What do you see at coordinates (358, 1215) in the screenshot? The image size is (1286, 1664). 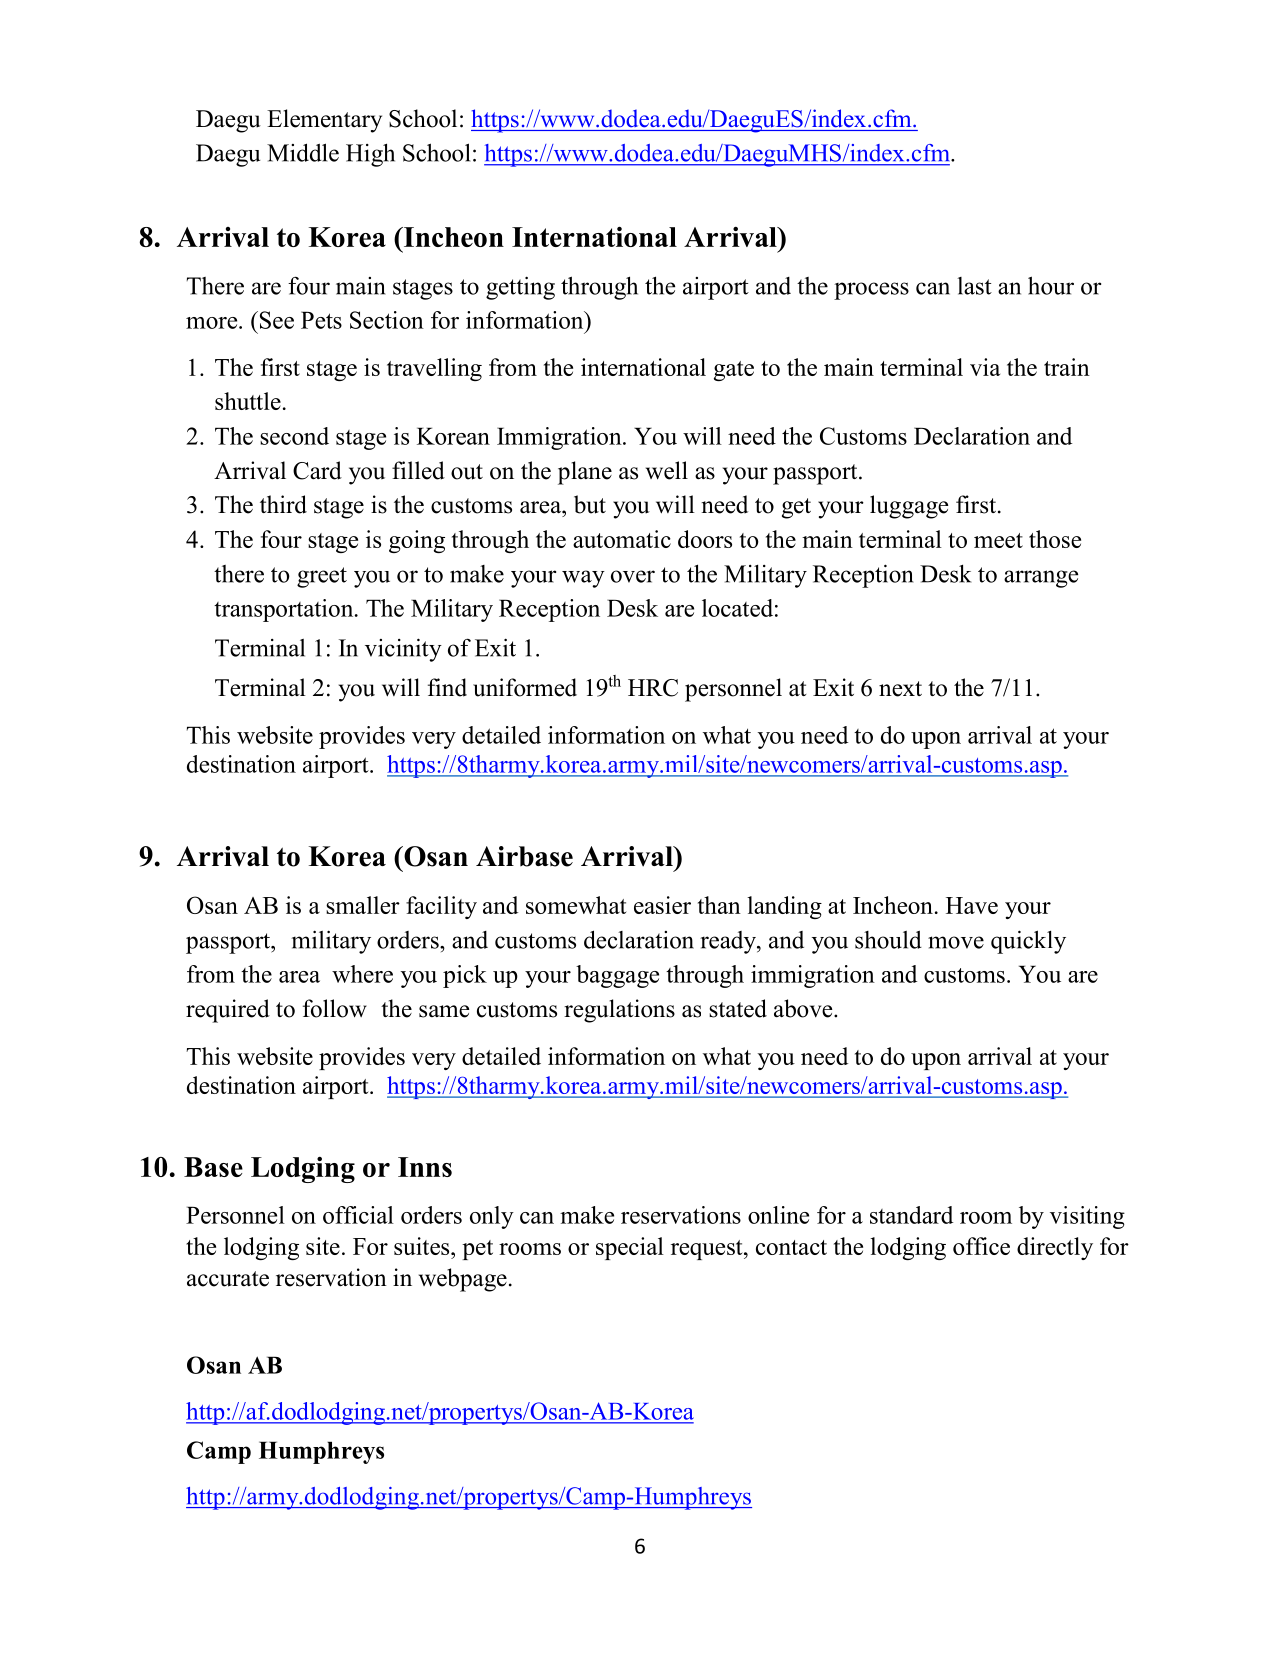 I see `official` at bounding box center [358, 1215].
